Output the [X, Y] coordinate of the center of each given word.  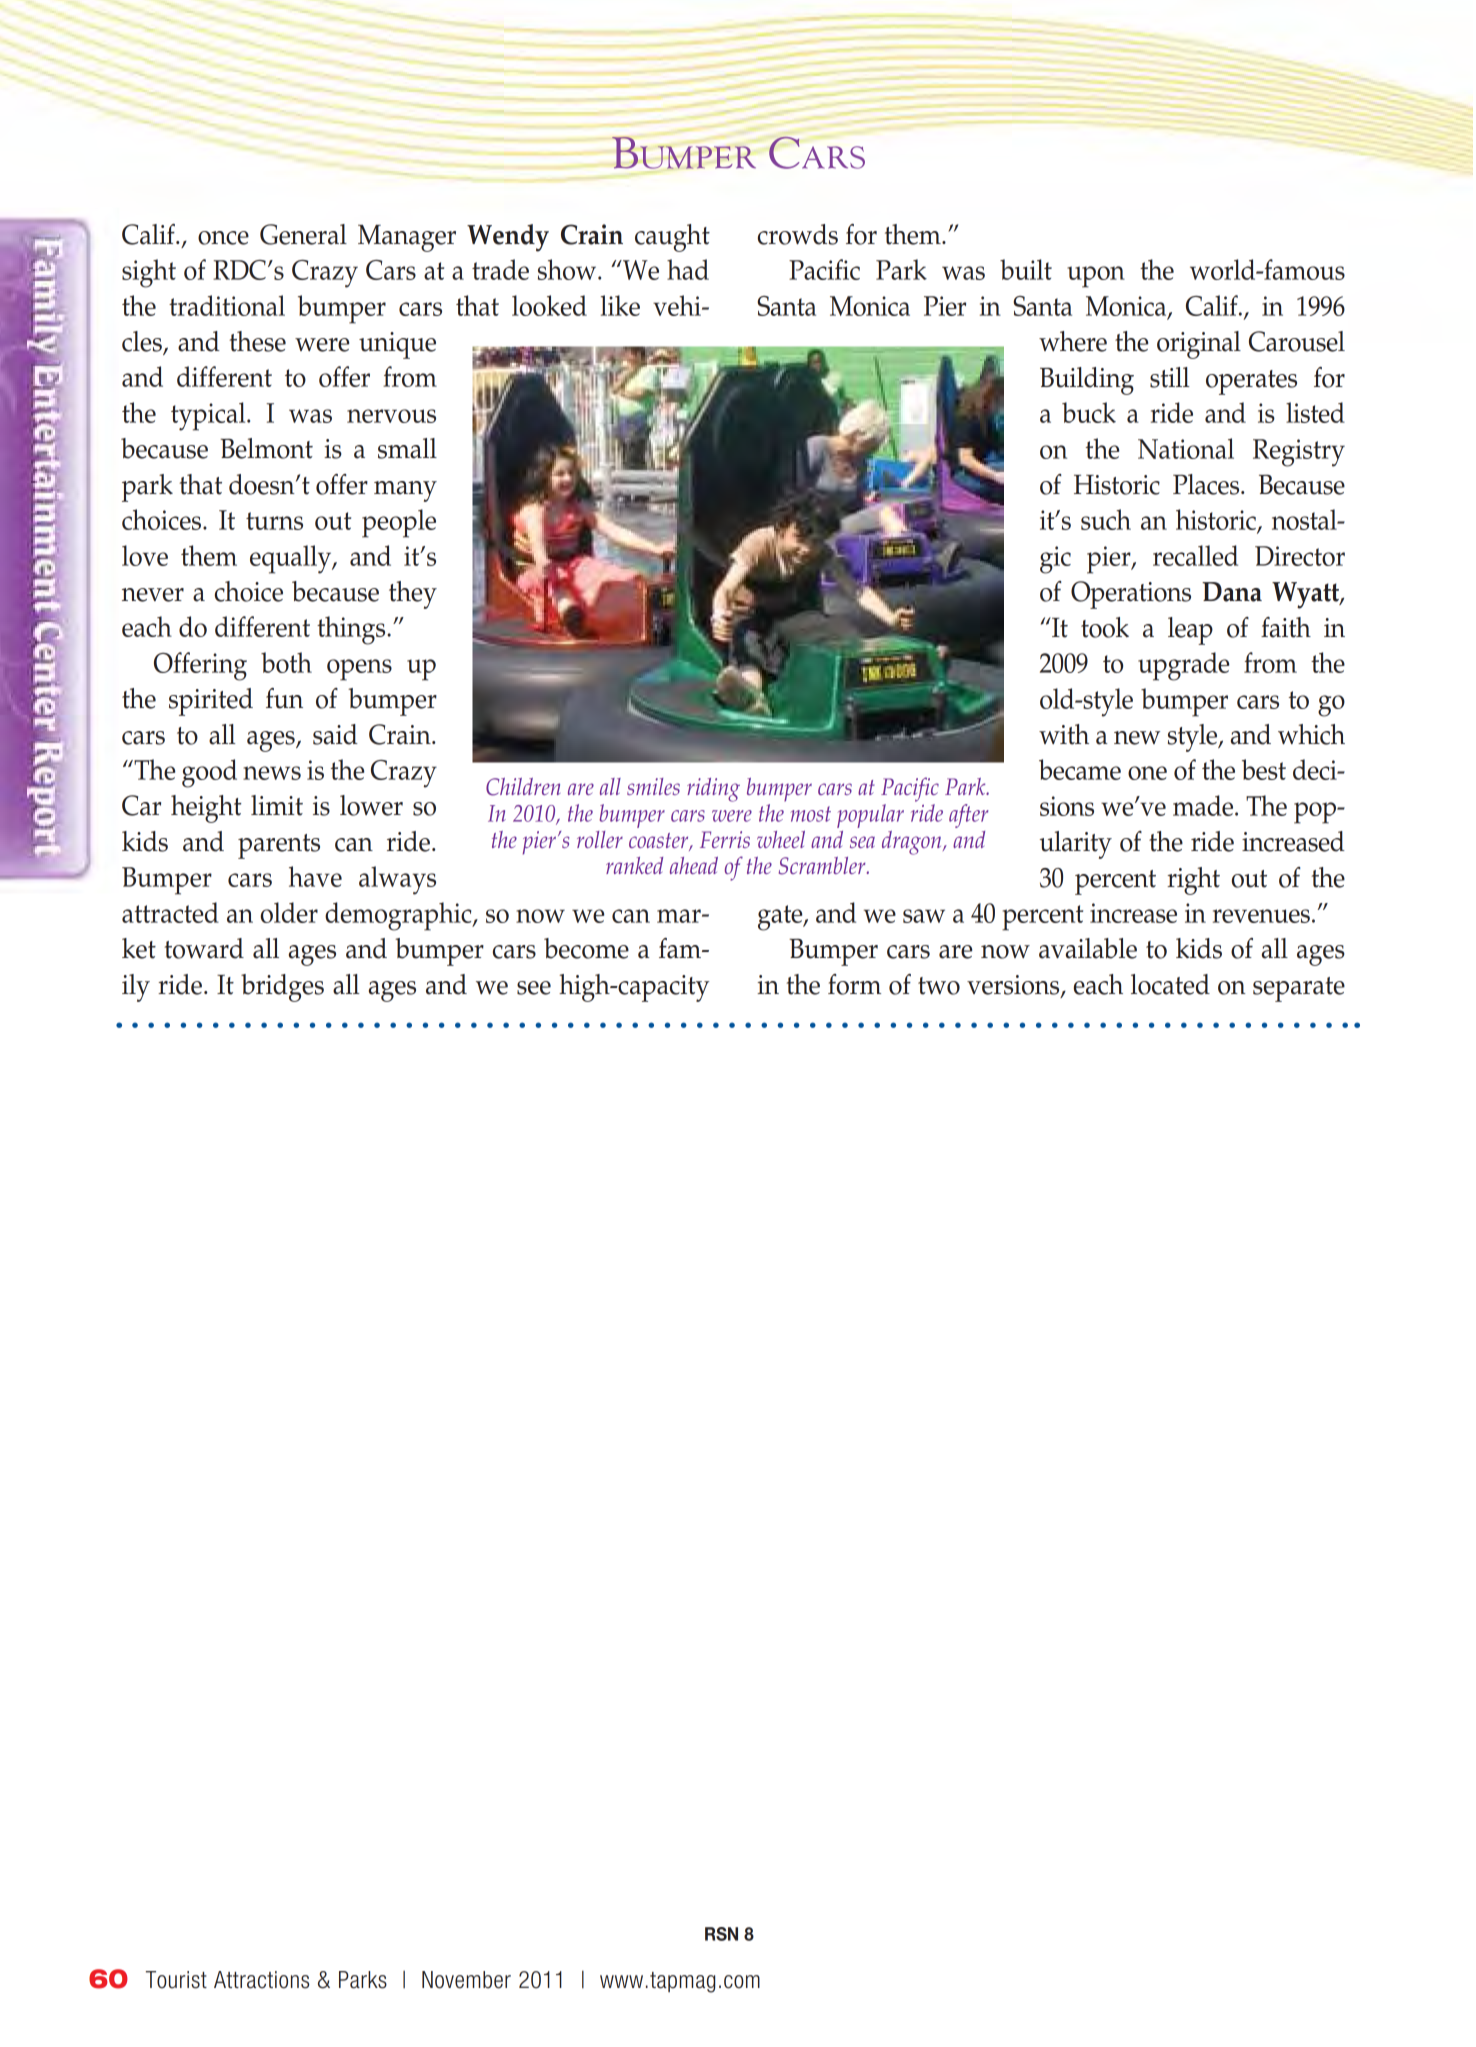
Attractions [261, 1980]
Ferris [725, 839]
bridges [282, 988]
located [1170, 984]
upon [1096, 277]
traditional [227, 305]
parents [279, 846]
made [1204, 805]
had [688, 269]
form [854, 984]
